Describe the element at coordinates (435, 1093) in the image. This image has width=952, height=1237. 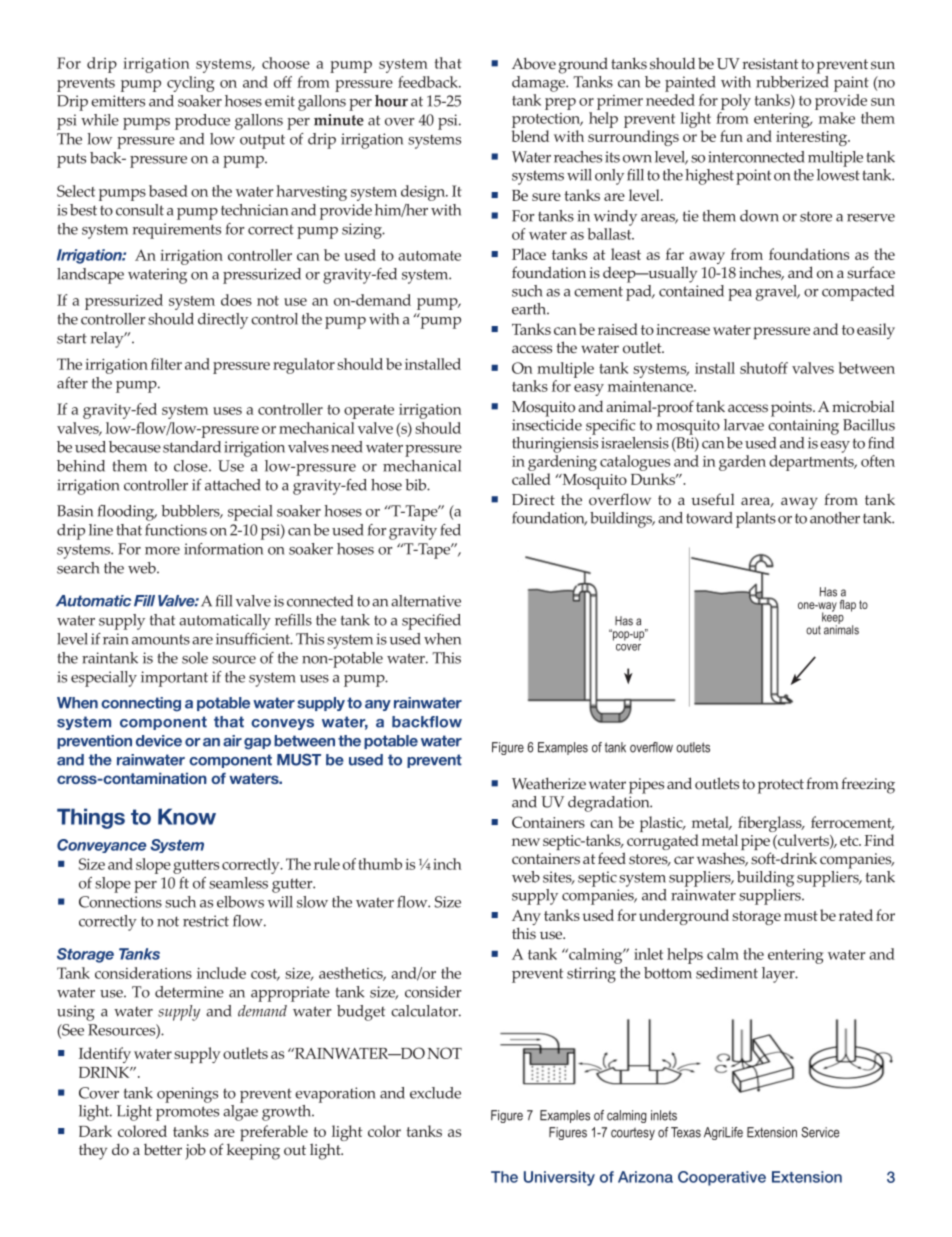
I see `exclude` at that location.
